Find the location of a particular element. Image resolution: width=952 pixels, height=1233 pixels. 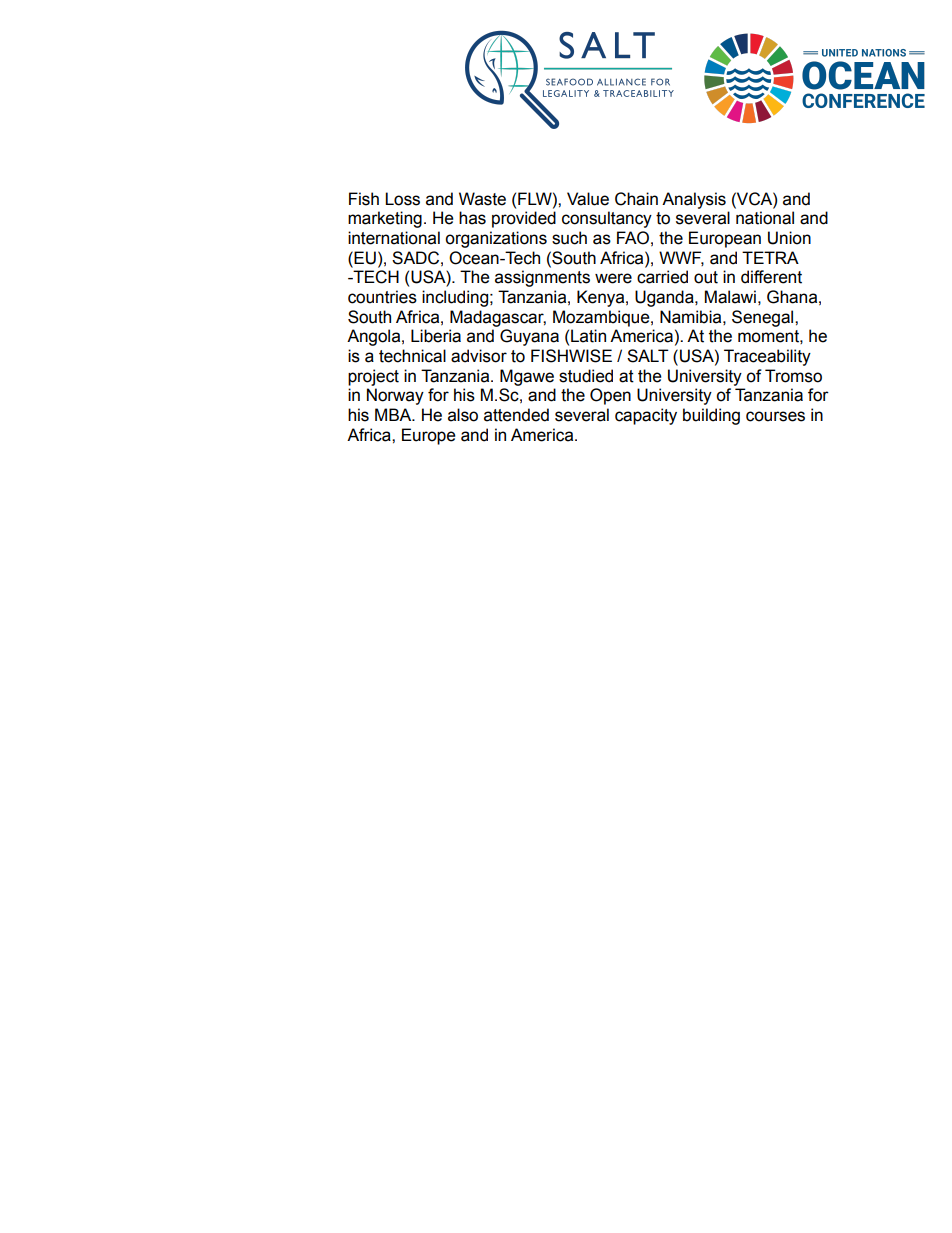

TETRA is located at coordinates (770, 257).
